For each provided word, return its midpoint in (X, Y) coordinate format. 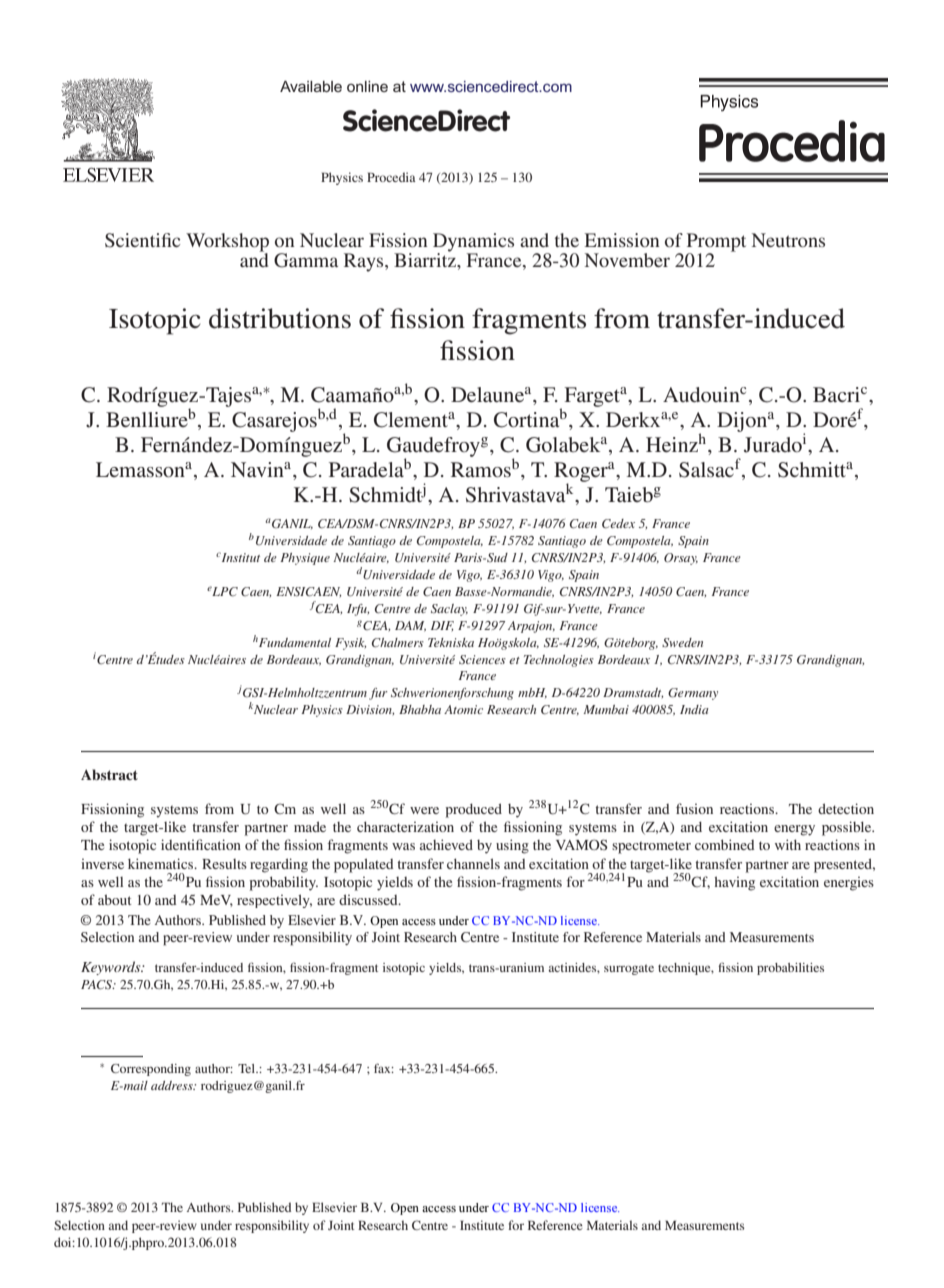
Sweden (682, 643)
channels (473, 863)
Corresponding (151, 1070)
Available (311, 86)
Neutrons (788, 240)
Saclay (449, 610)
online (367, 86)
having (735, 883)
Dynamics (473, 242)
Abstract (109, 774)
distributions (280, 318)
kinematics (162, 863)
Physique (305, 559)
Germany (693, 694)
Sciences (482, 659)
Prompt (716, 242)
